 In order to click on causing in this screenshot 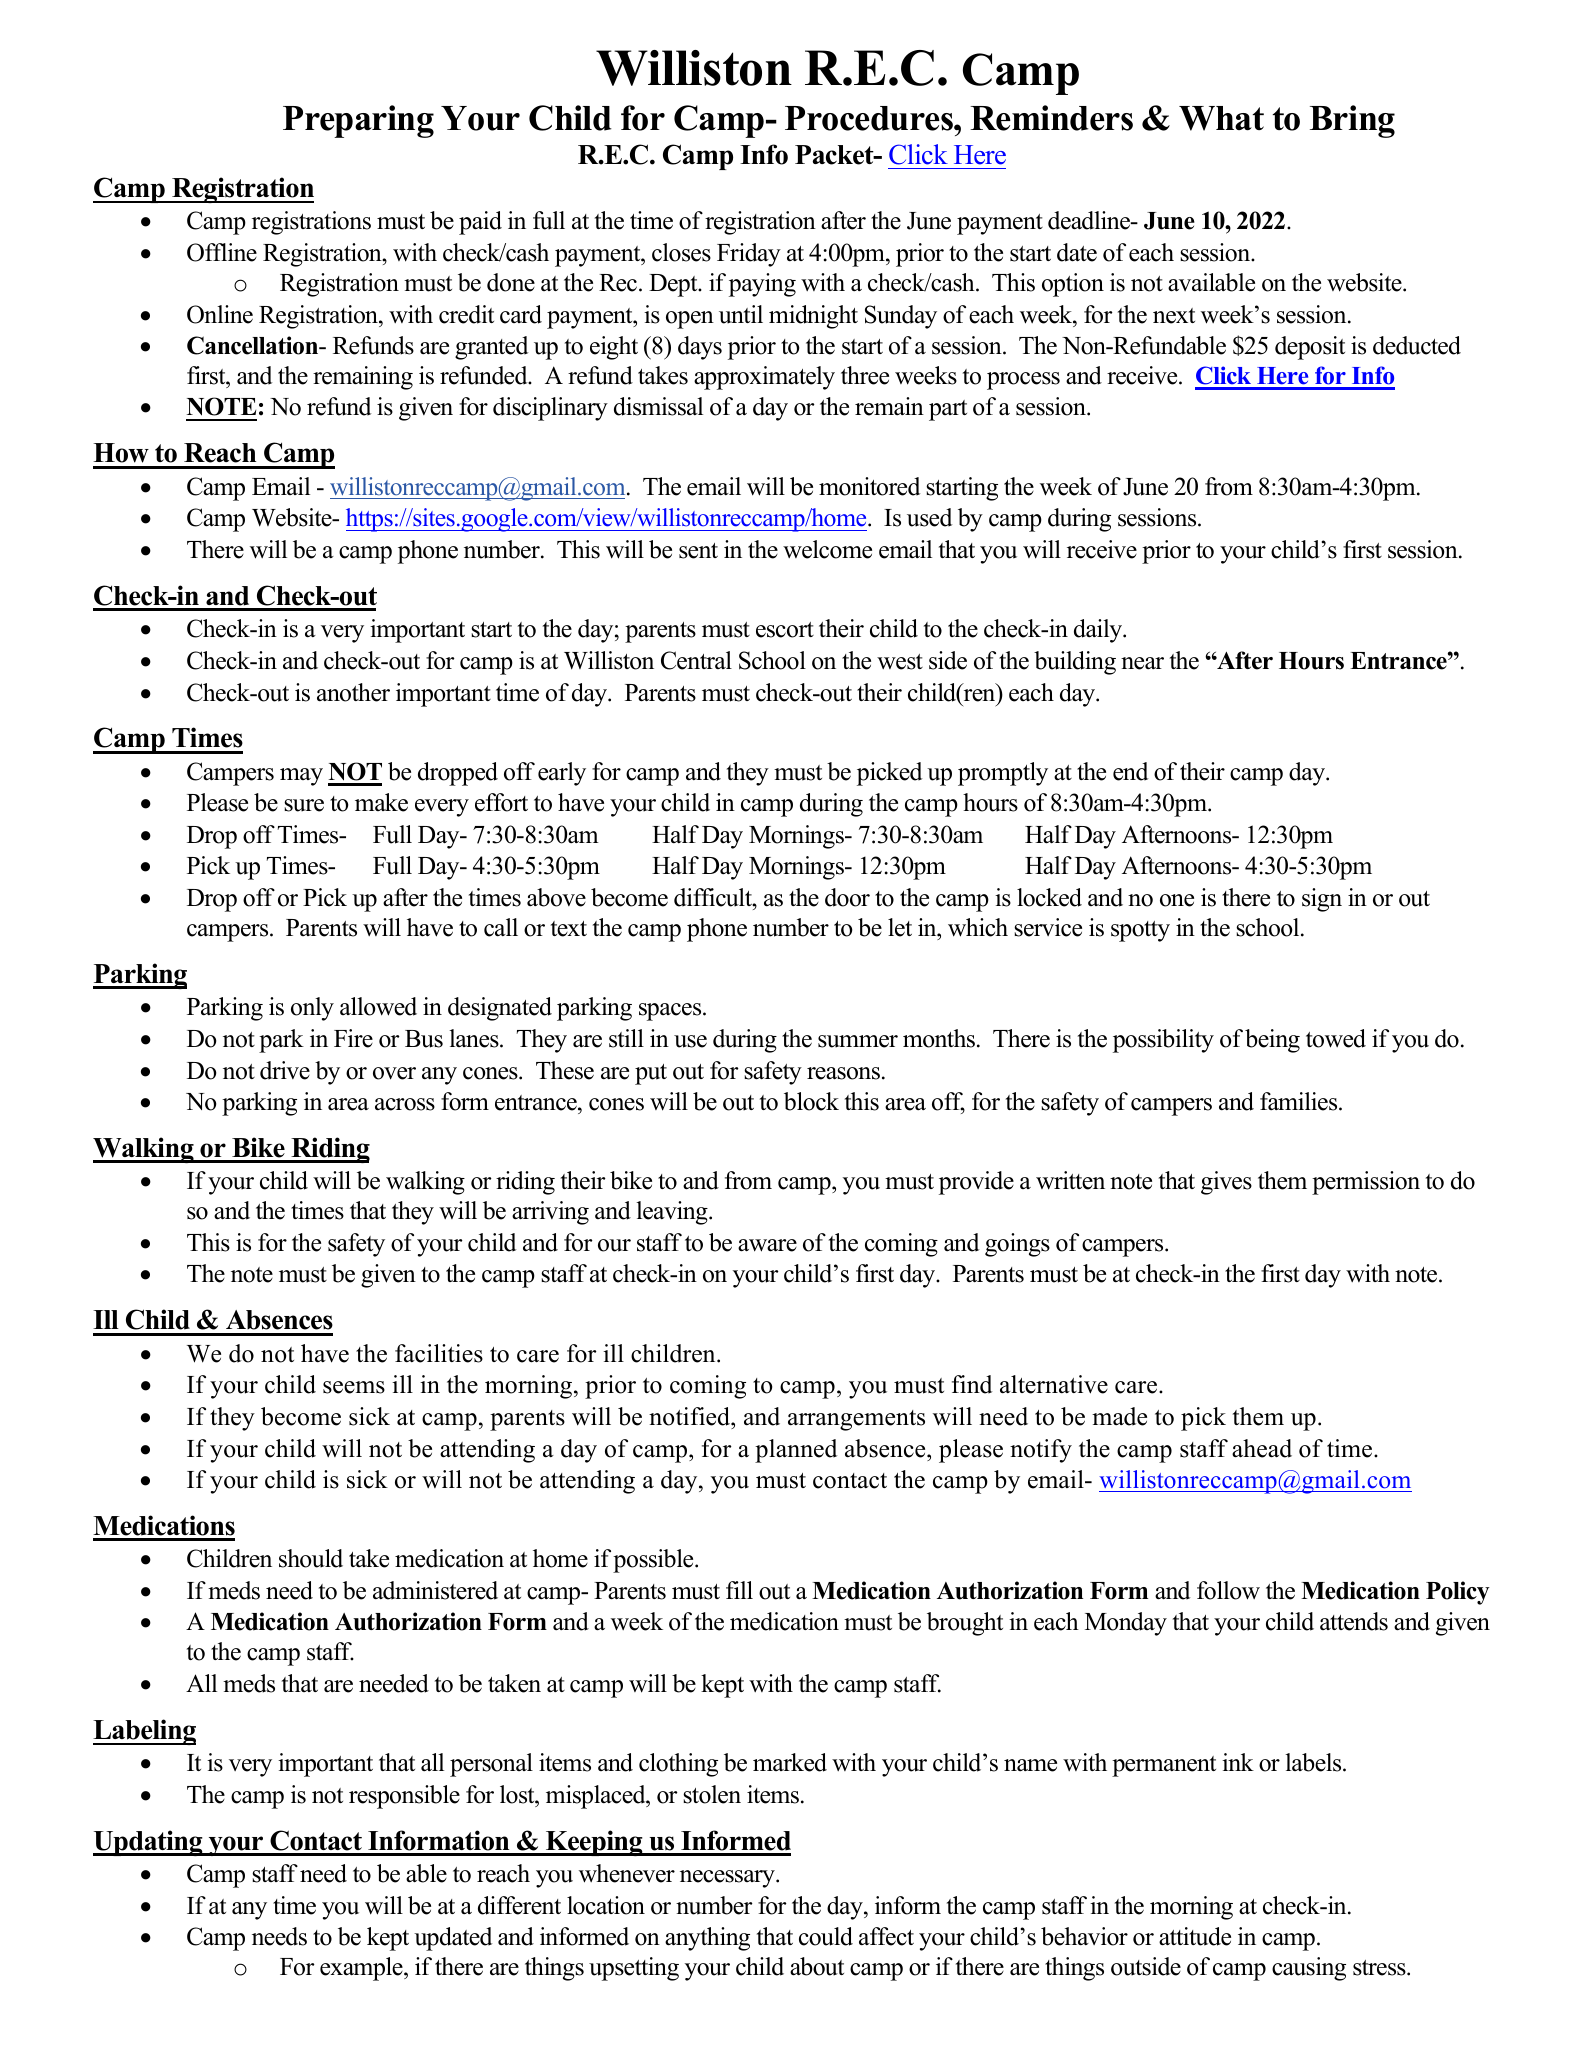, I will do `click(1309, 1969)`.
